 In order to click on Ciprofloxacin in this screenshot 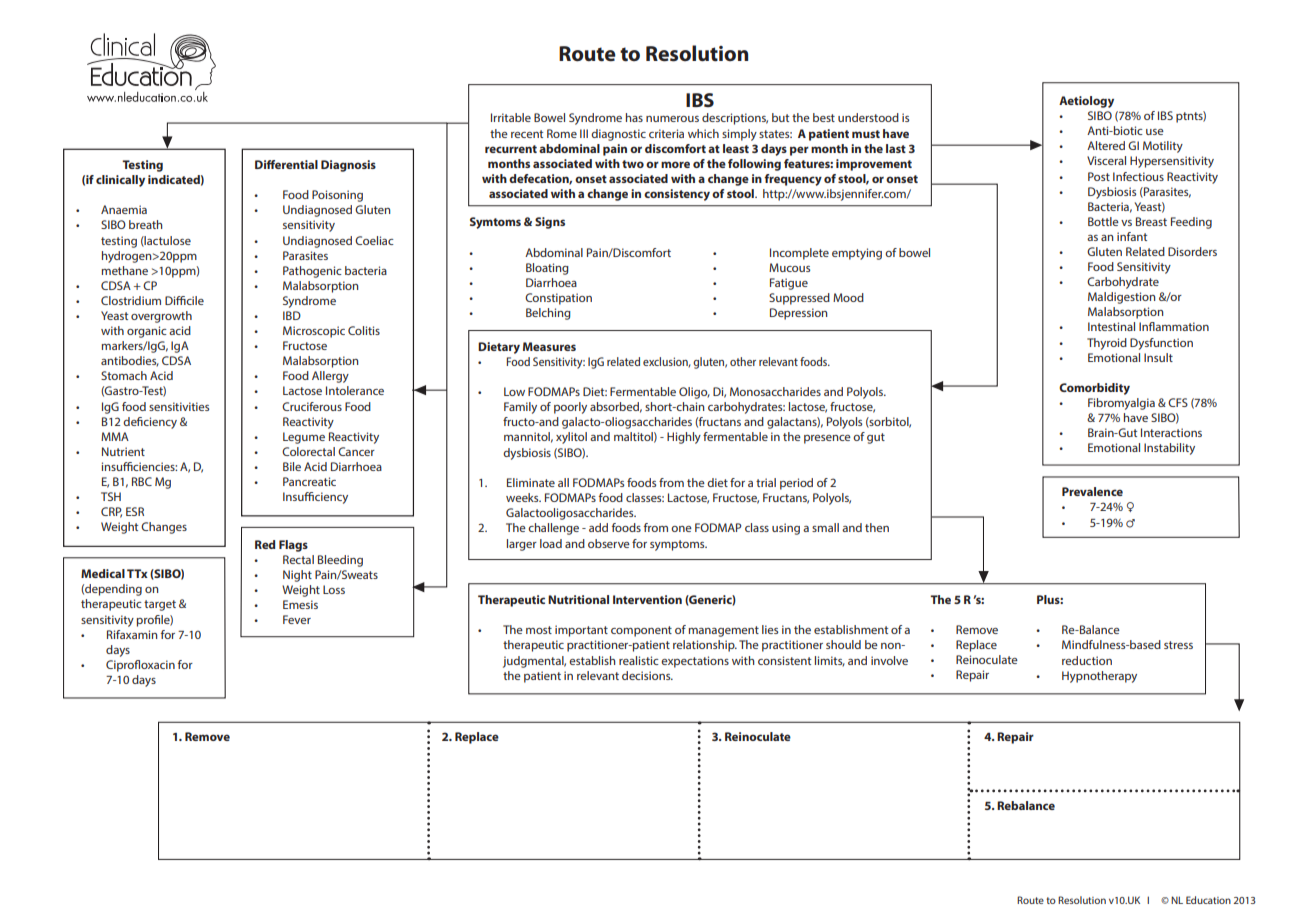, I will do `click(140, 666)`.
